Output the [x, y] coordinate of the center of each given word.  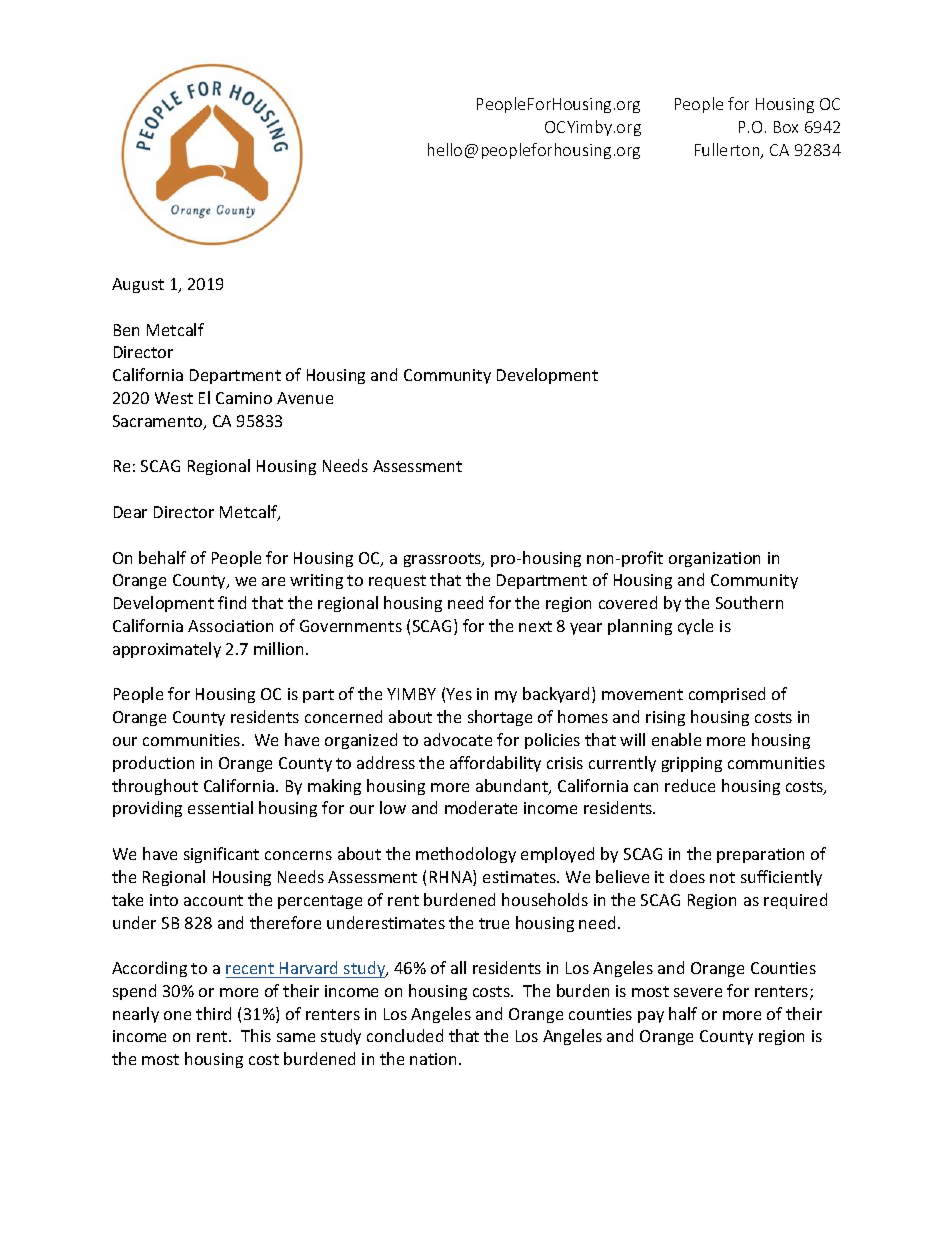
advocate [458, 739]
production [153, 764]
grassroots [443, 560]
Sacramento [159, 422]
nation [435, 1059]
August [138, 285]
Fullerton [728, 151]
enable [676, 739]
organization [714, 559]
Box [786, 127]
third [213, 1013]
